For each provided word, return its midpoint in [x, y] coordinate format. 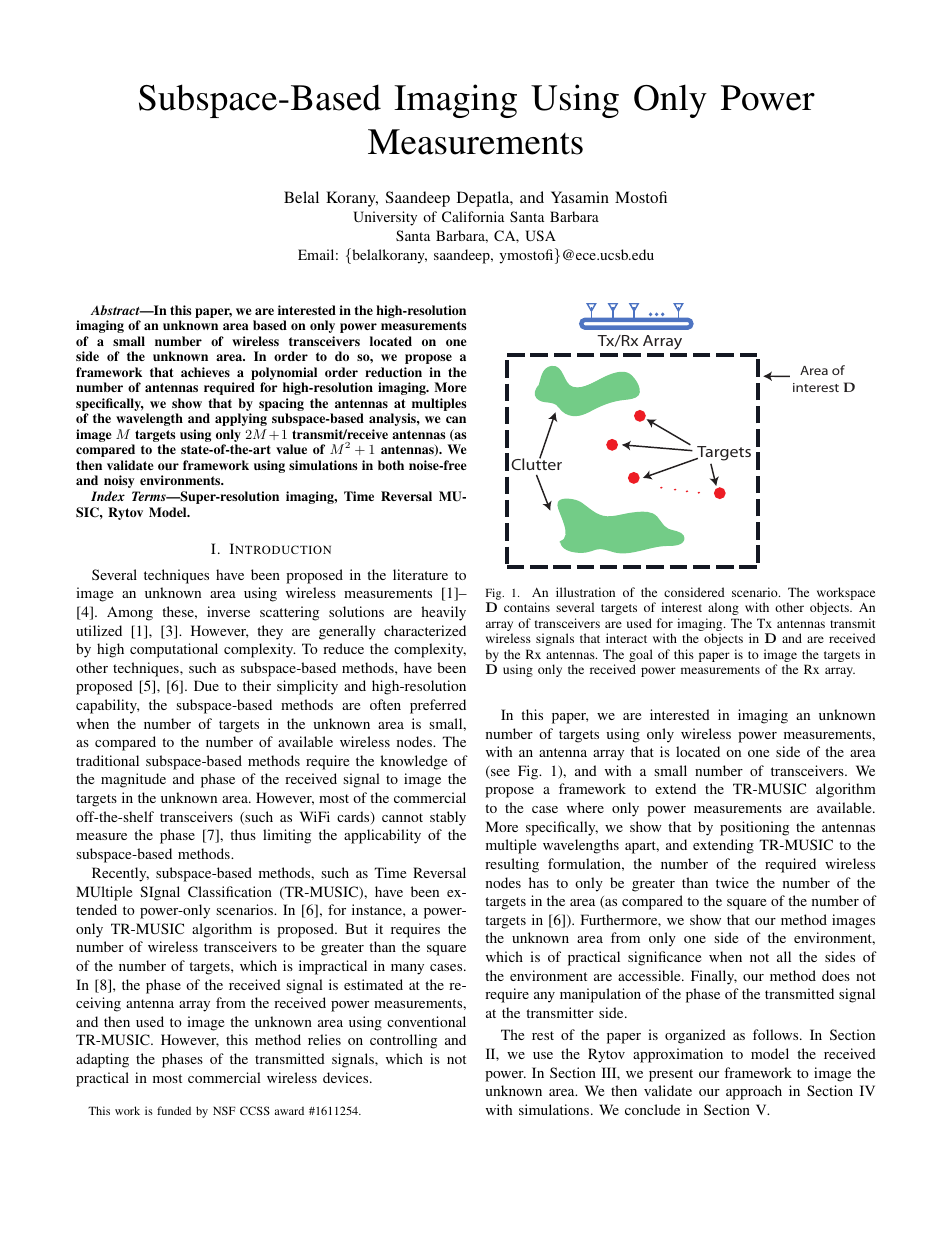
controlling [403, 1041]
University [385, 218]
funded [174, 1110]
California [473, 216]
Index [108, 496]
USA [540, 235]
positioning [754, 828]
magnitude [133, 780]
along [723, 608]
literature [420, 574]
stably [448, 818]
